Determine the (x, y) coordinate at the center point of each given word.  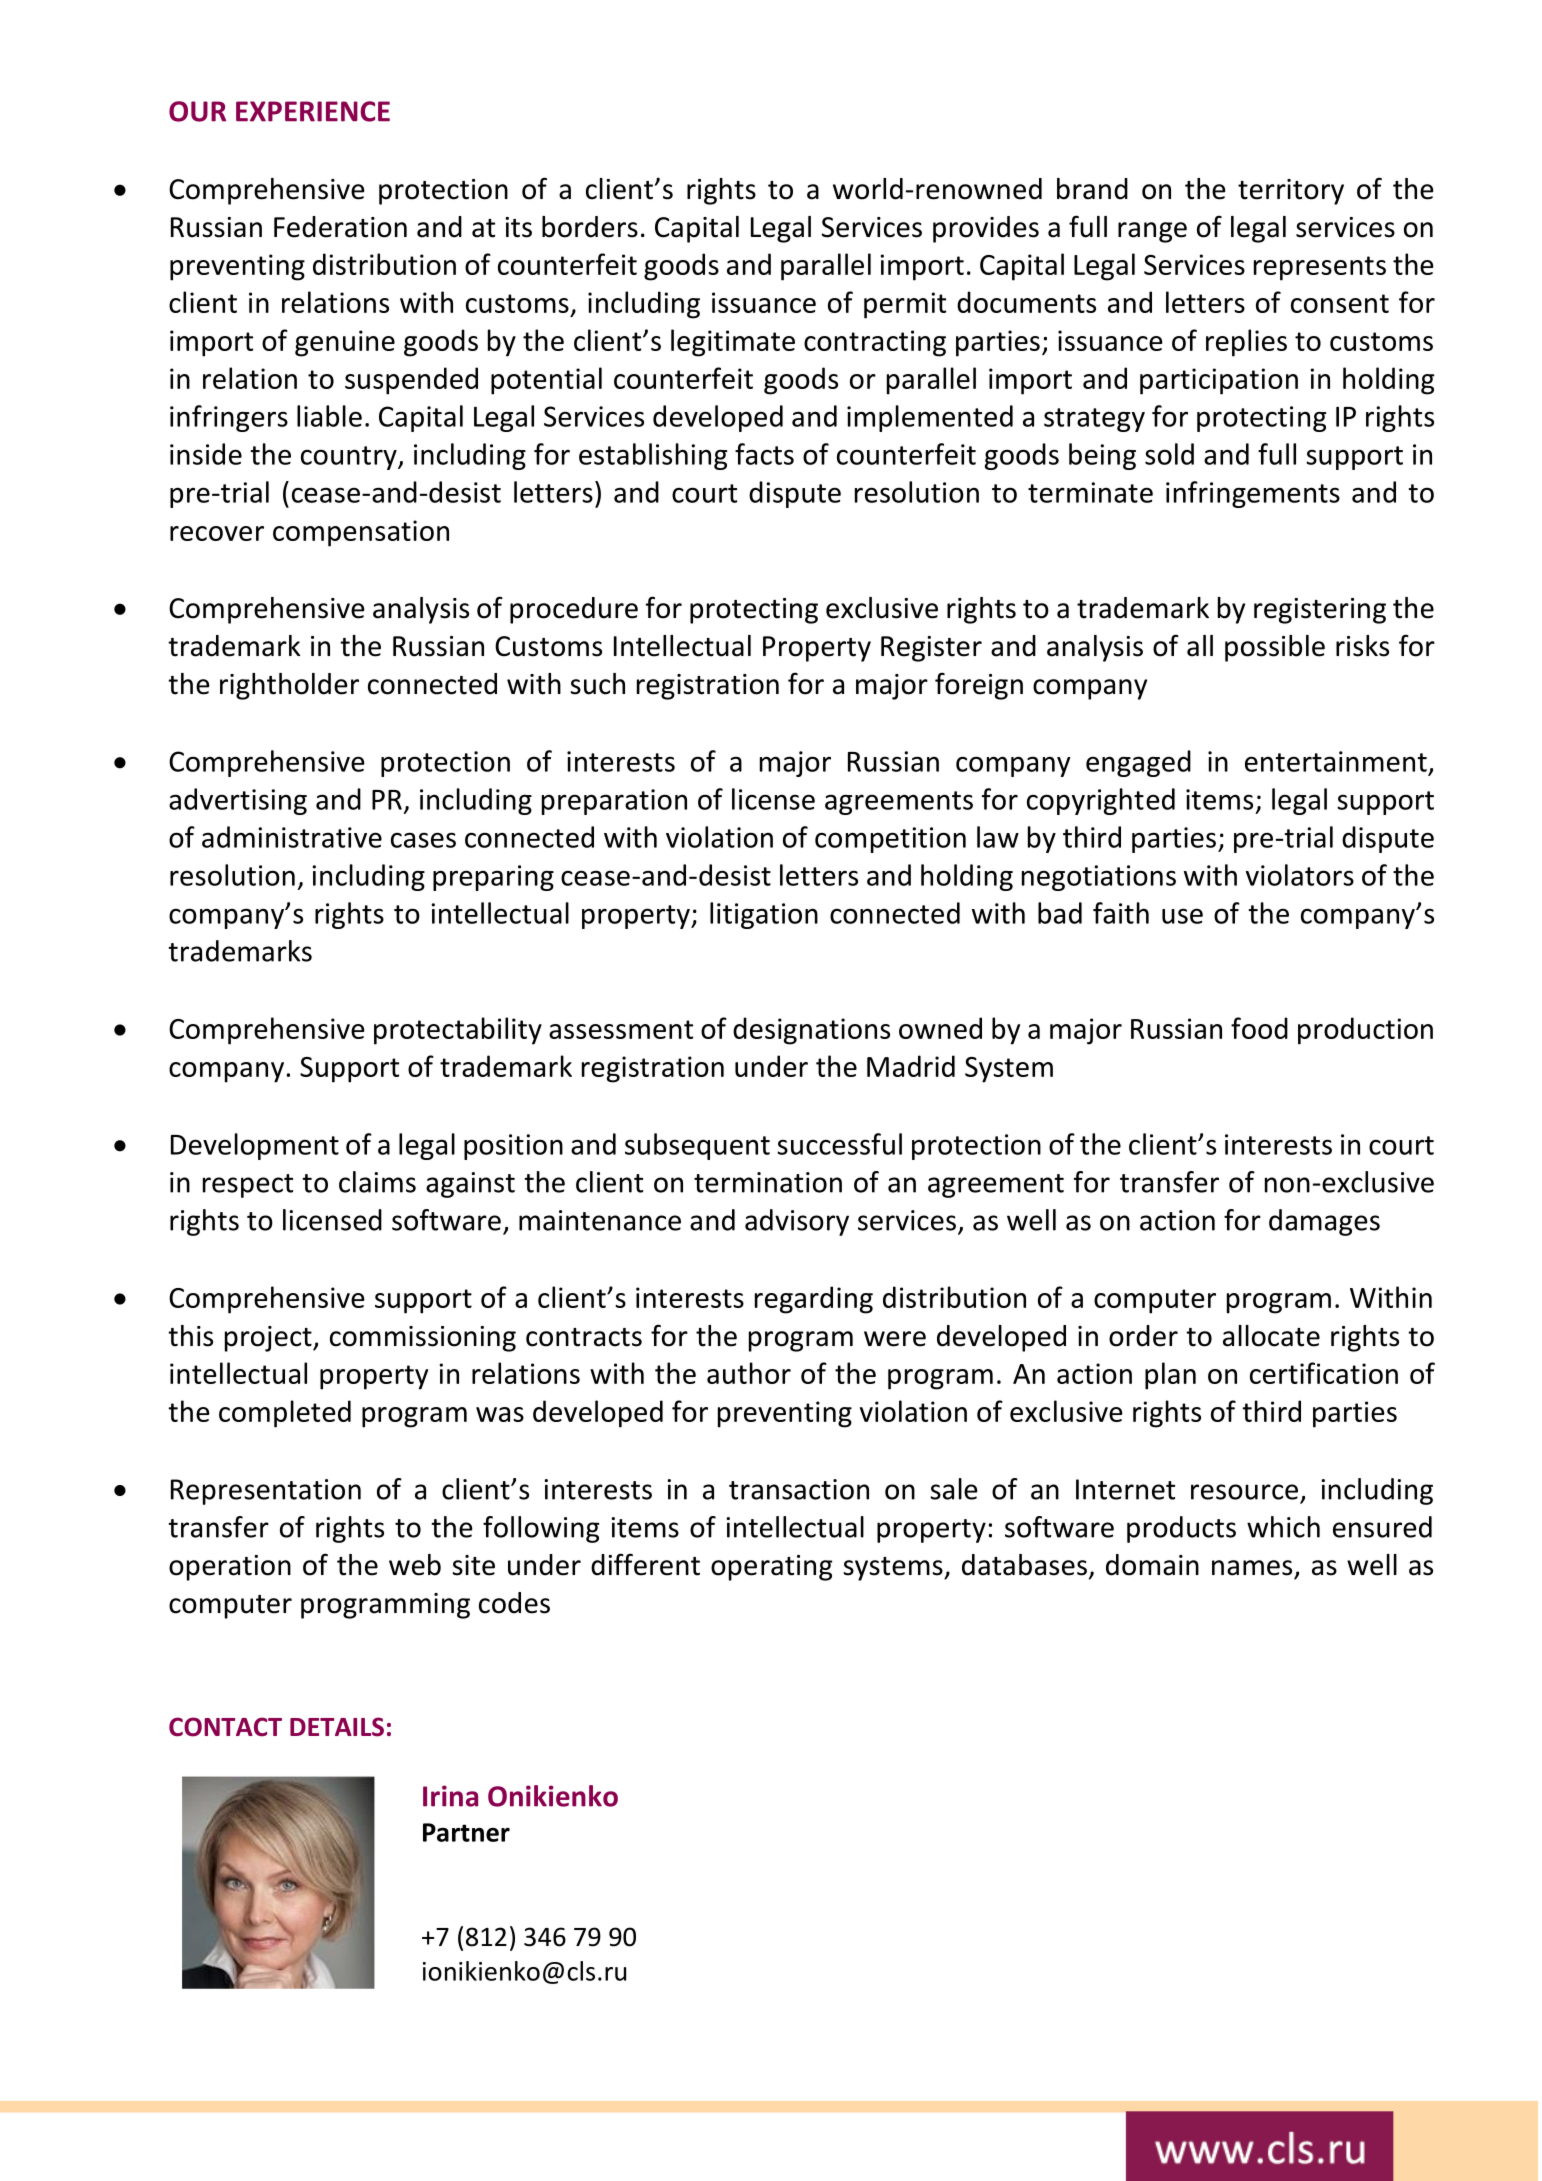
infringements (1253, 494)
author (749, 1373)
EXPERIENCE (313, 111)
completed (285, 1414)
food (1259, 1028)
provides (986, 229)
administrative (292, 837)
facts (764, 454)
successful (839, 1144)
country (350, 458)
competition (890, 840)
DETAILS (337, 1727)
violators (1300, 875)
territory (1291, 192)
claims (377, 1182)
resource (1244, 1492)
